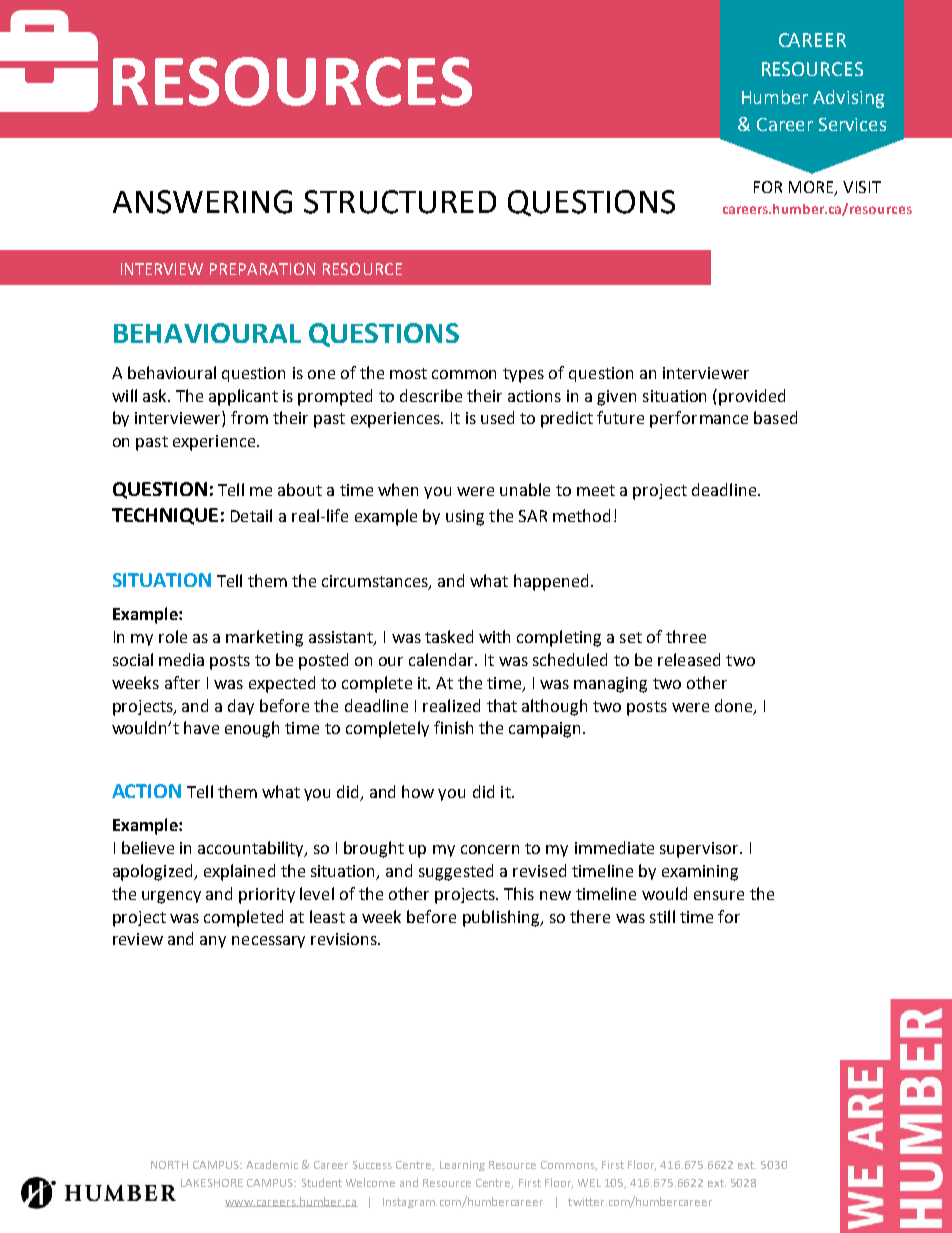  I want to click on finish, so click(453, 727).
